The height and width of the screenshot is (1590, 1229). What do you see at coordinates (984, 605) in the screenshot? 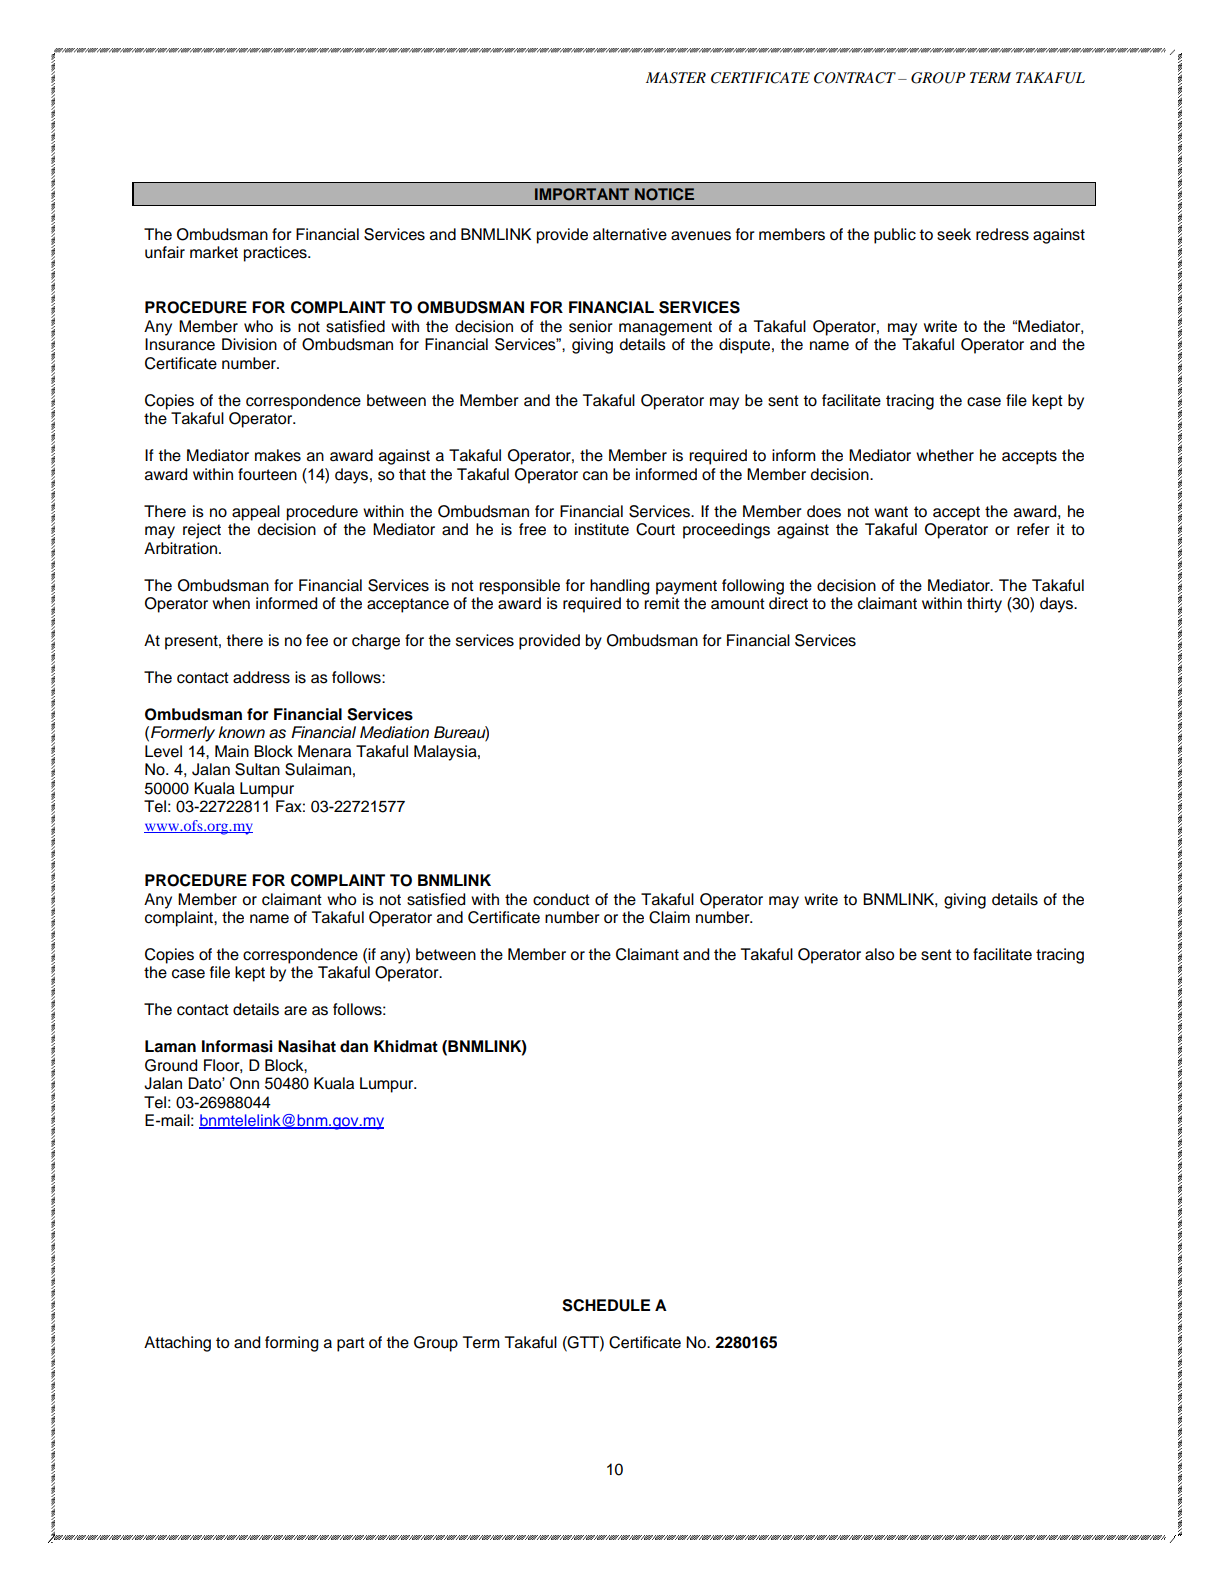
I see `thirty` at bounding box center [984, 605].
